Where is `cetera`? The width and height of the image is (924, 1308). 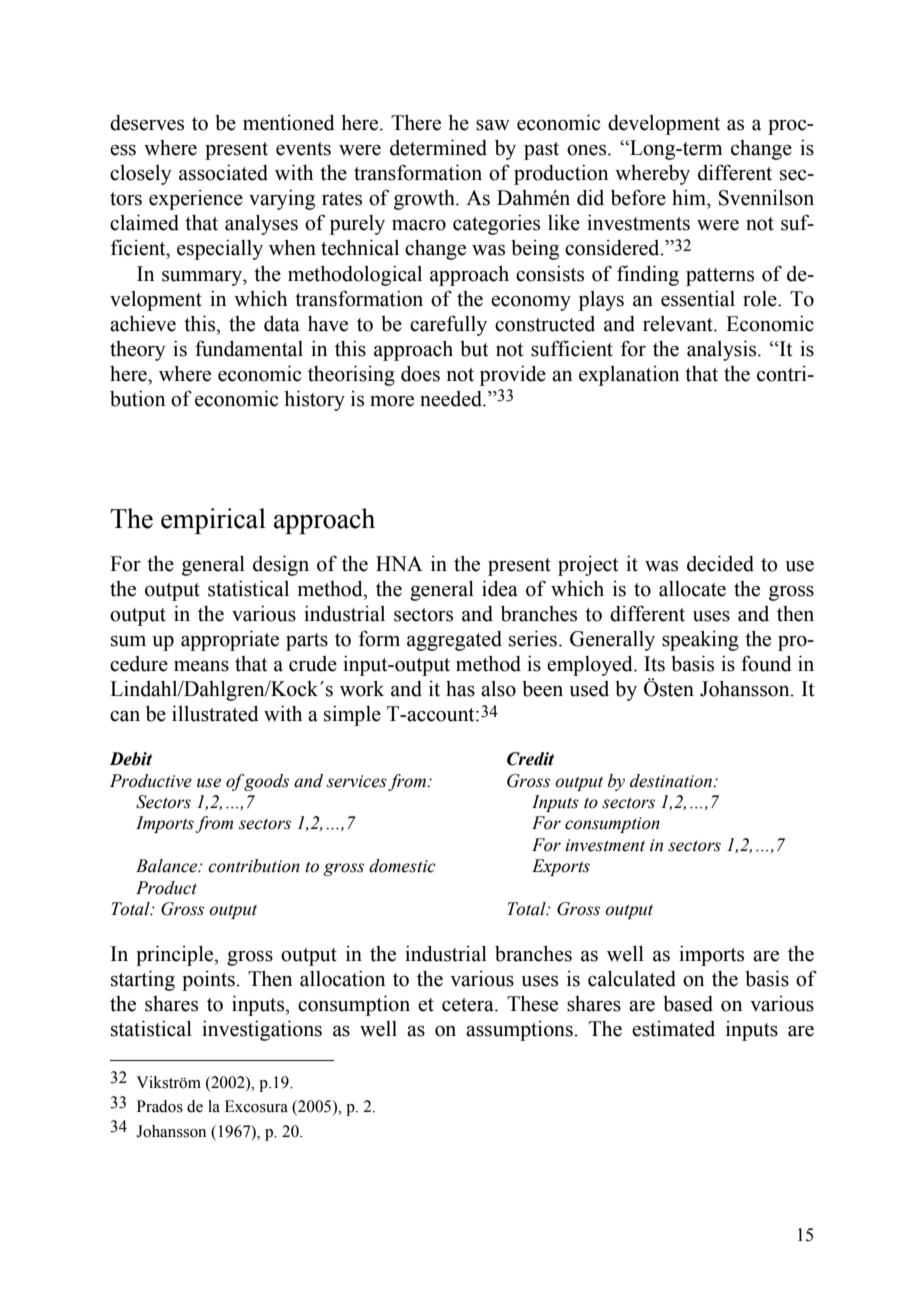 cetera is located at coordinates (469, 1005).
